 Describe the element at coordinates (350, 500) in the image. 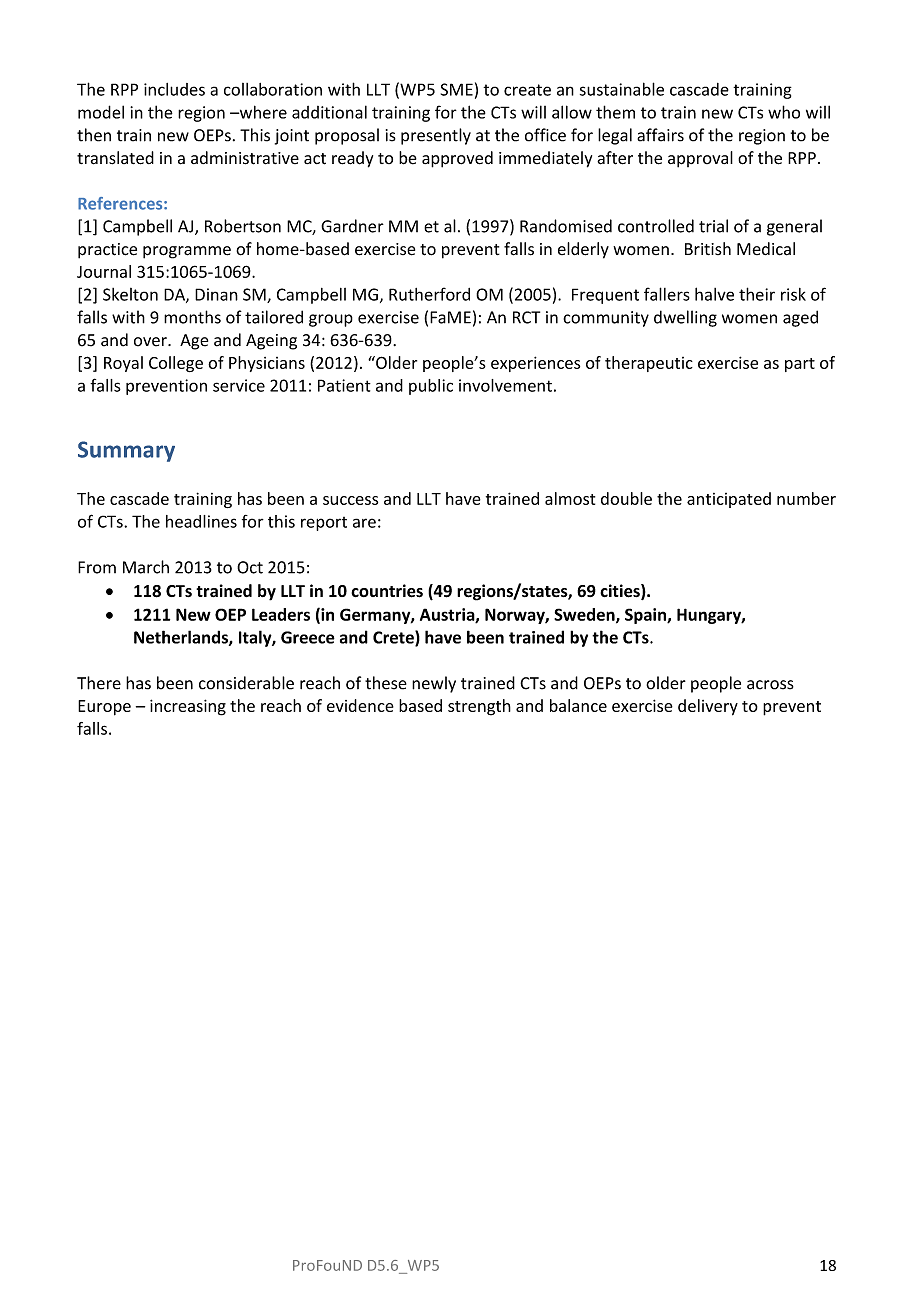

I see `success` at that location.
